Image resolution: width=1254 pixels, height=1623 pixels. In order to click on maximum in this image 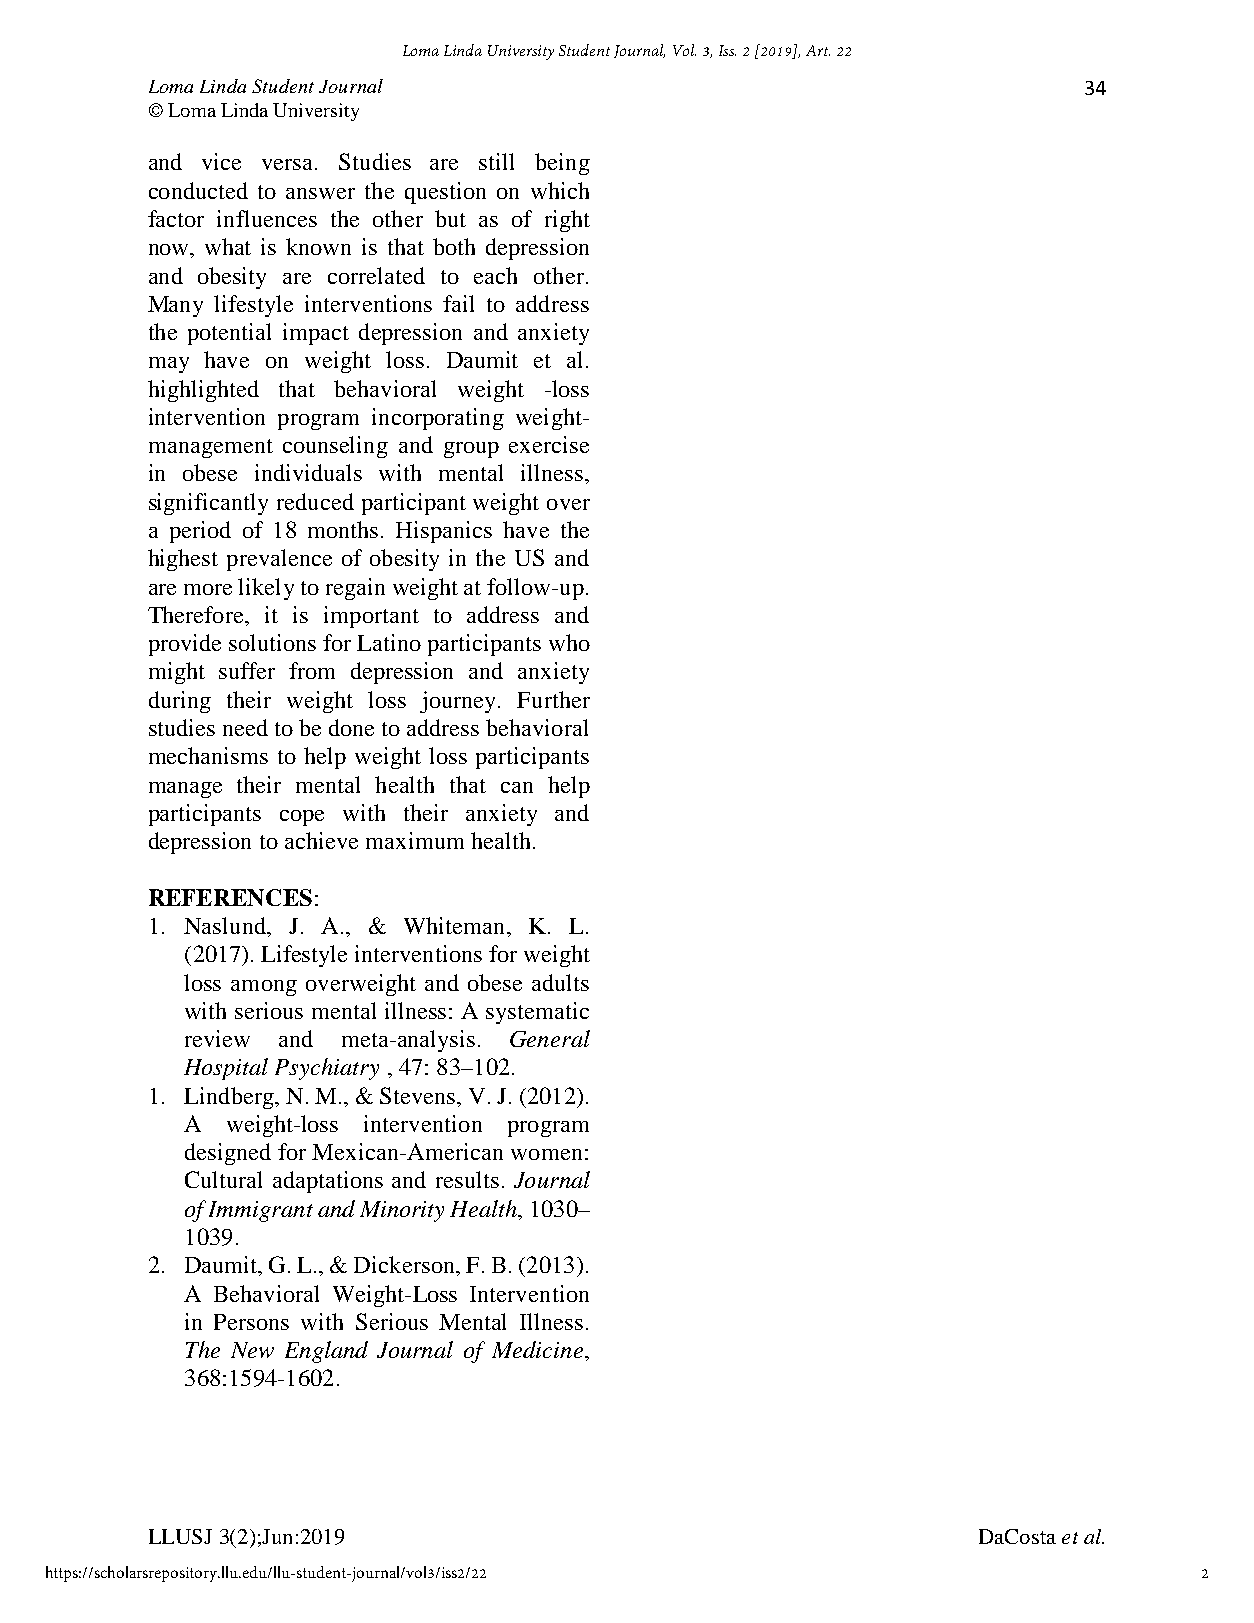, I will do `click(415, 840)`.
